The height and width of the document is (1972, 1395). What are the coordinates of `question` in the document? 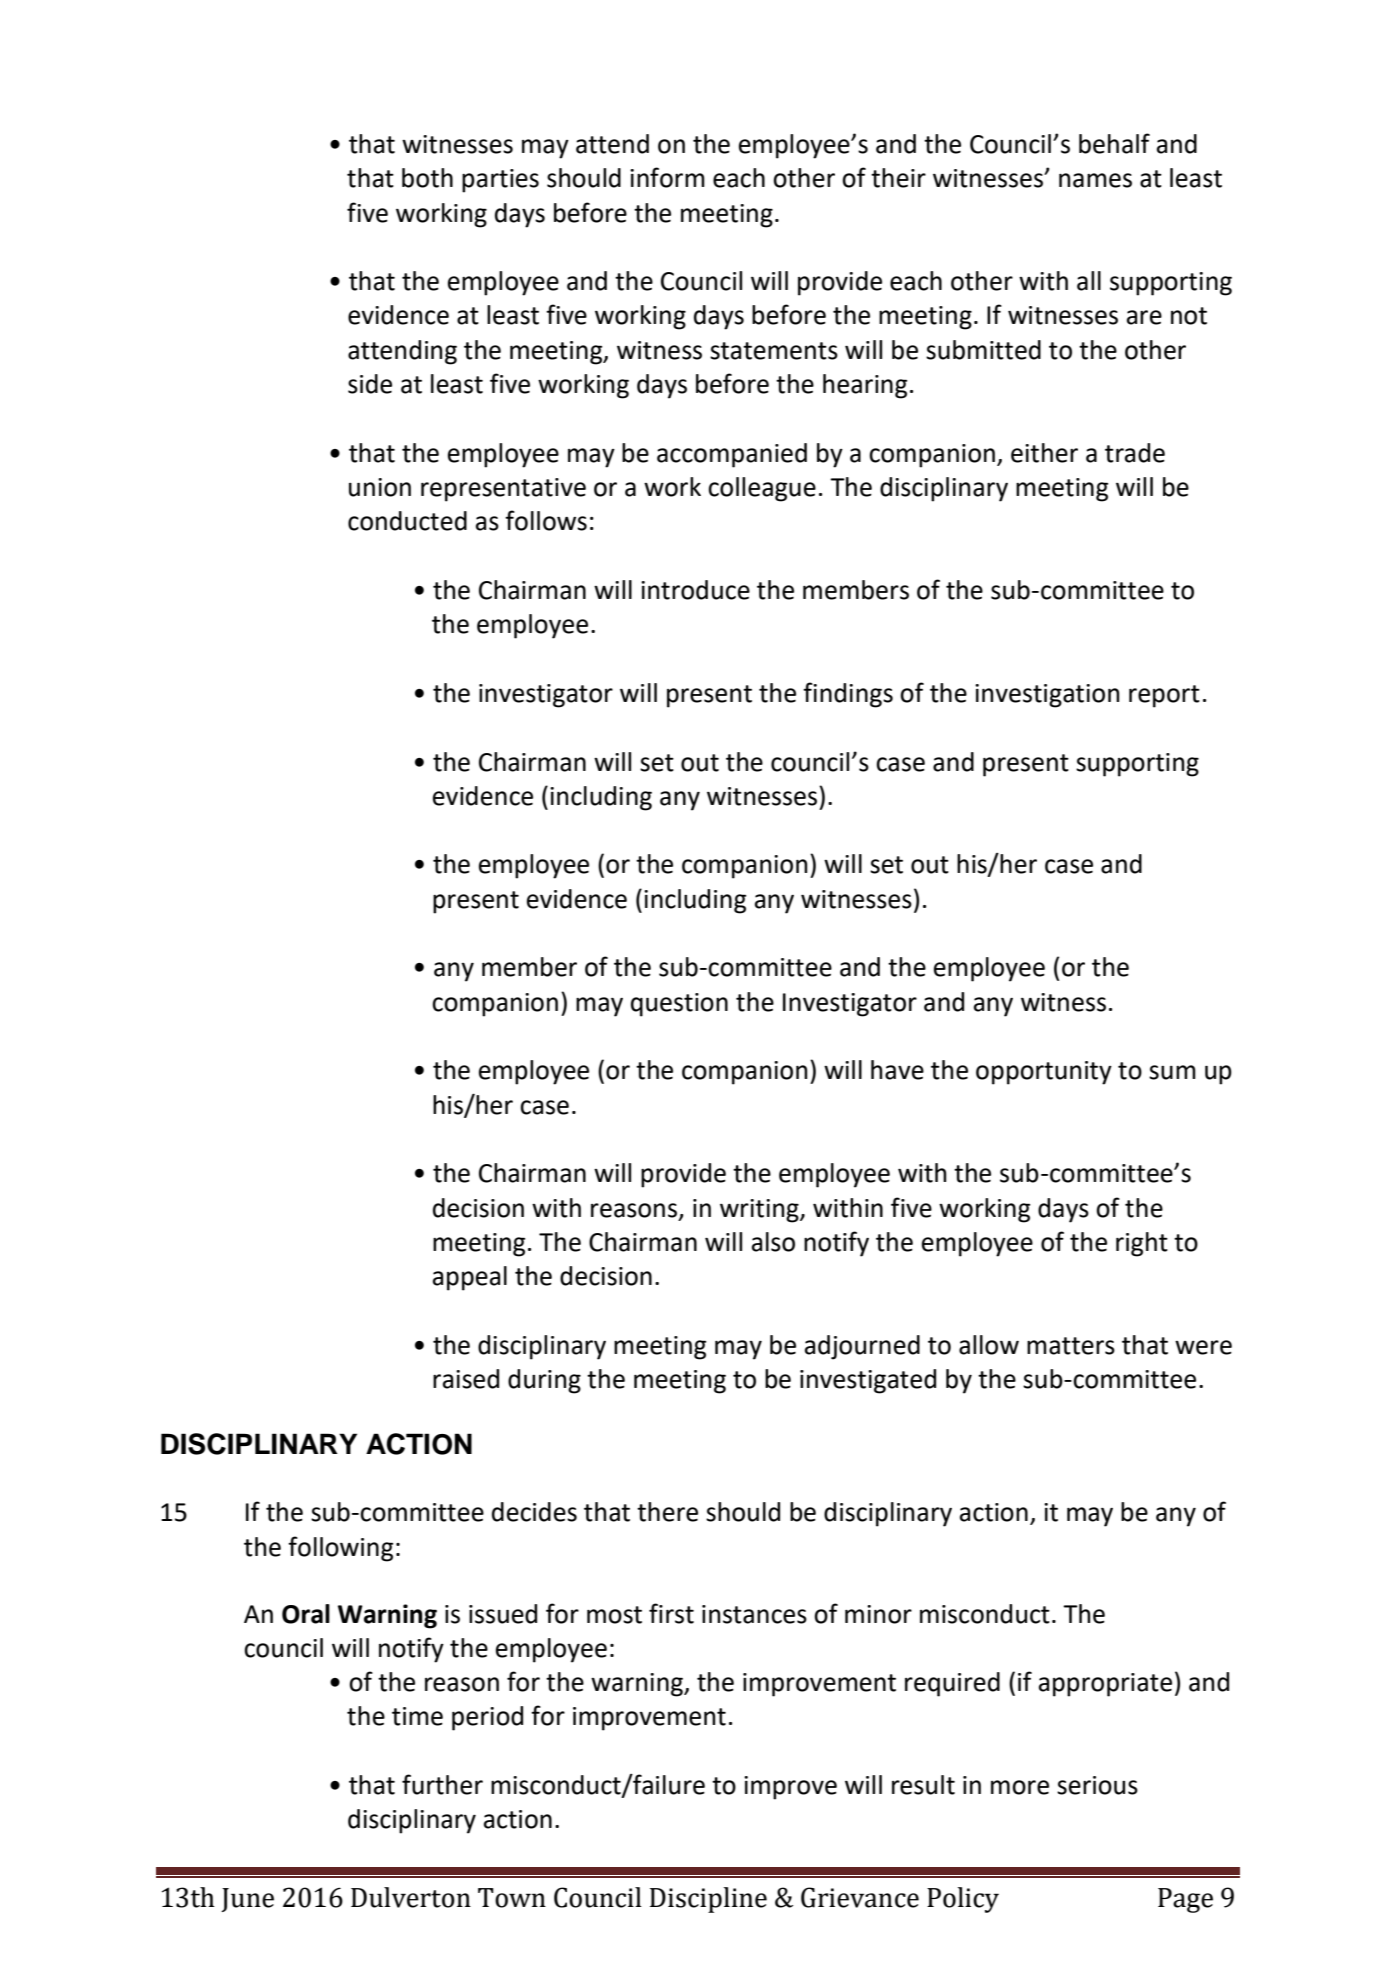 It's located at (679, 1005).
